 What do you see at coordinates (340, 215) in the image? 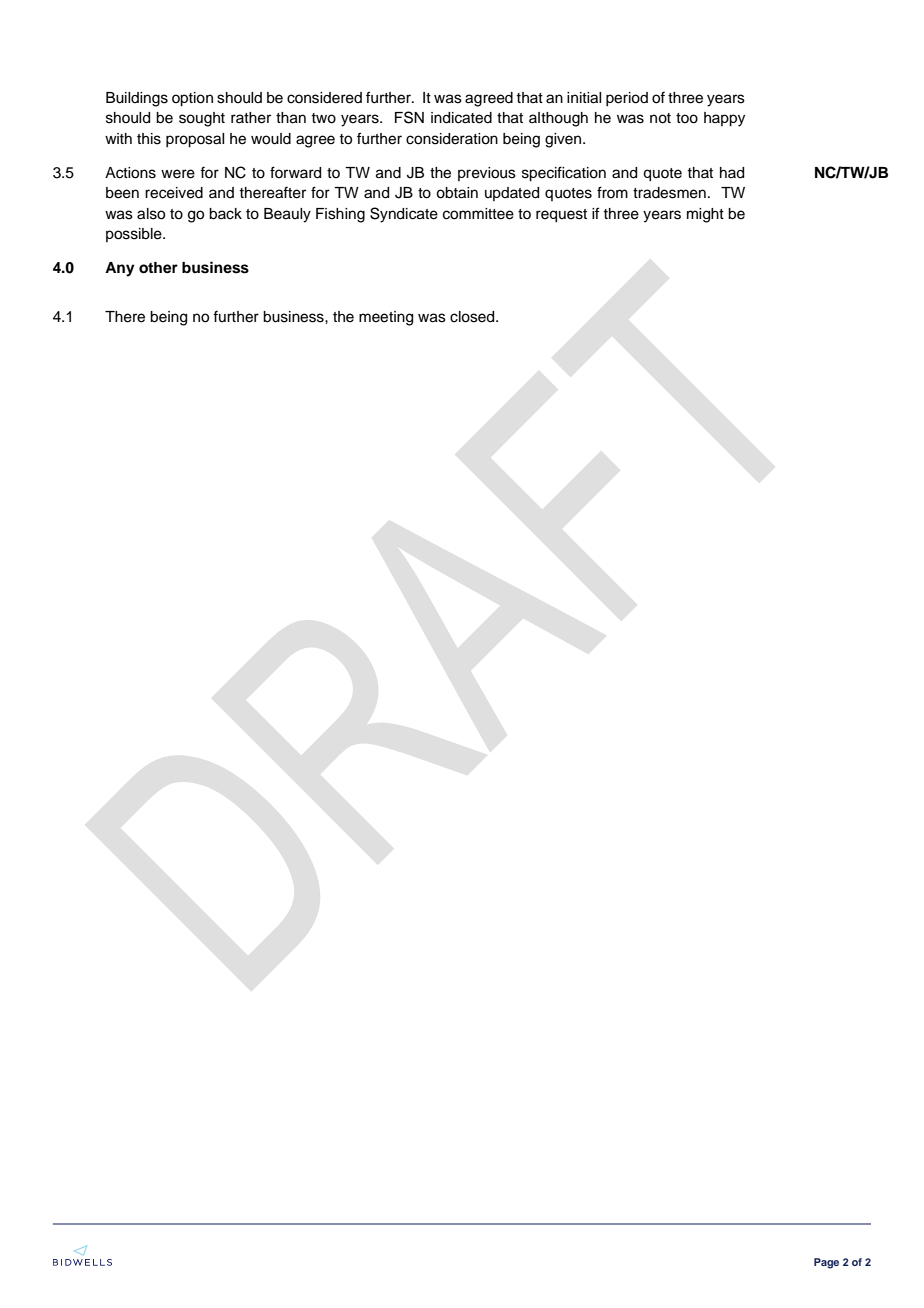
I see `Fishing` at bounding box center [340, 215].
